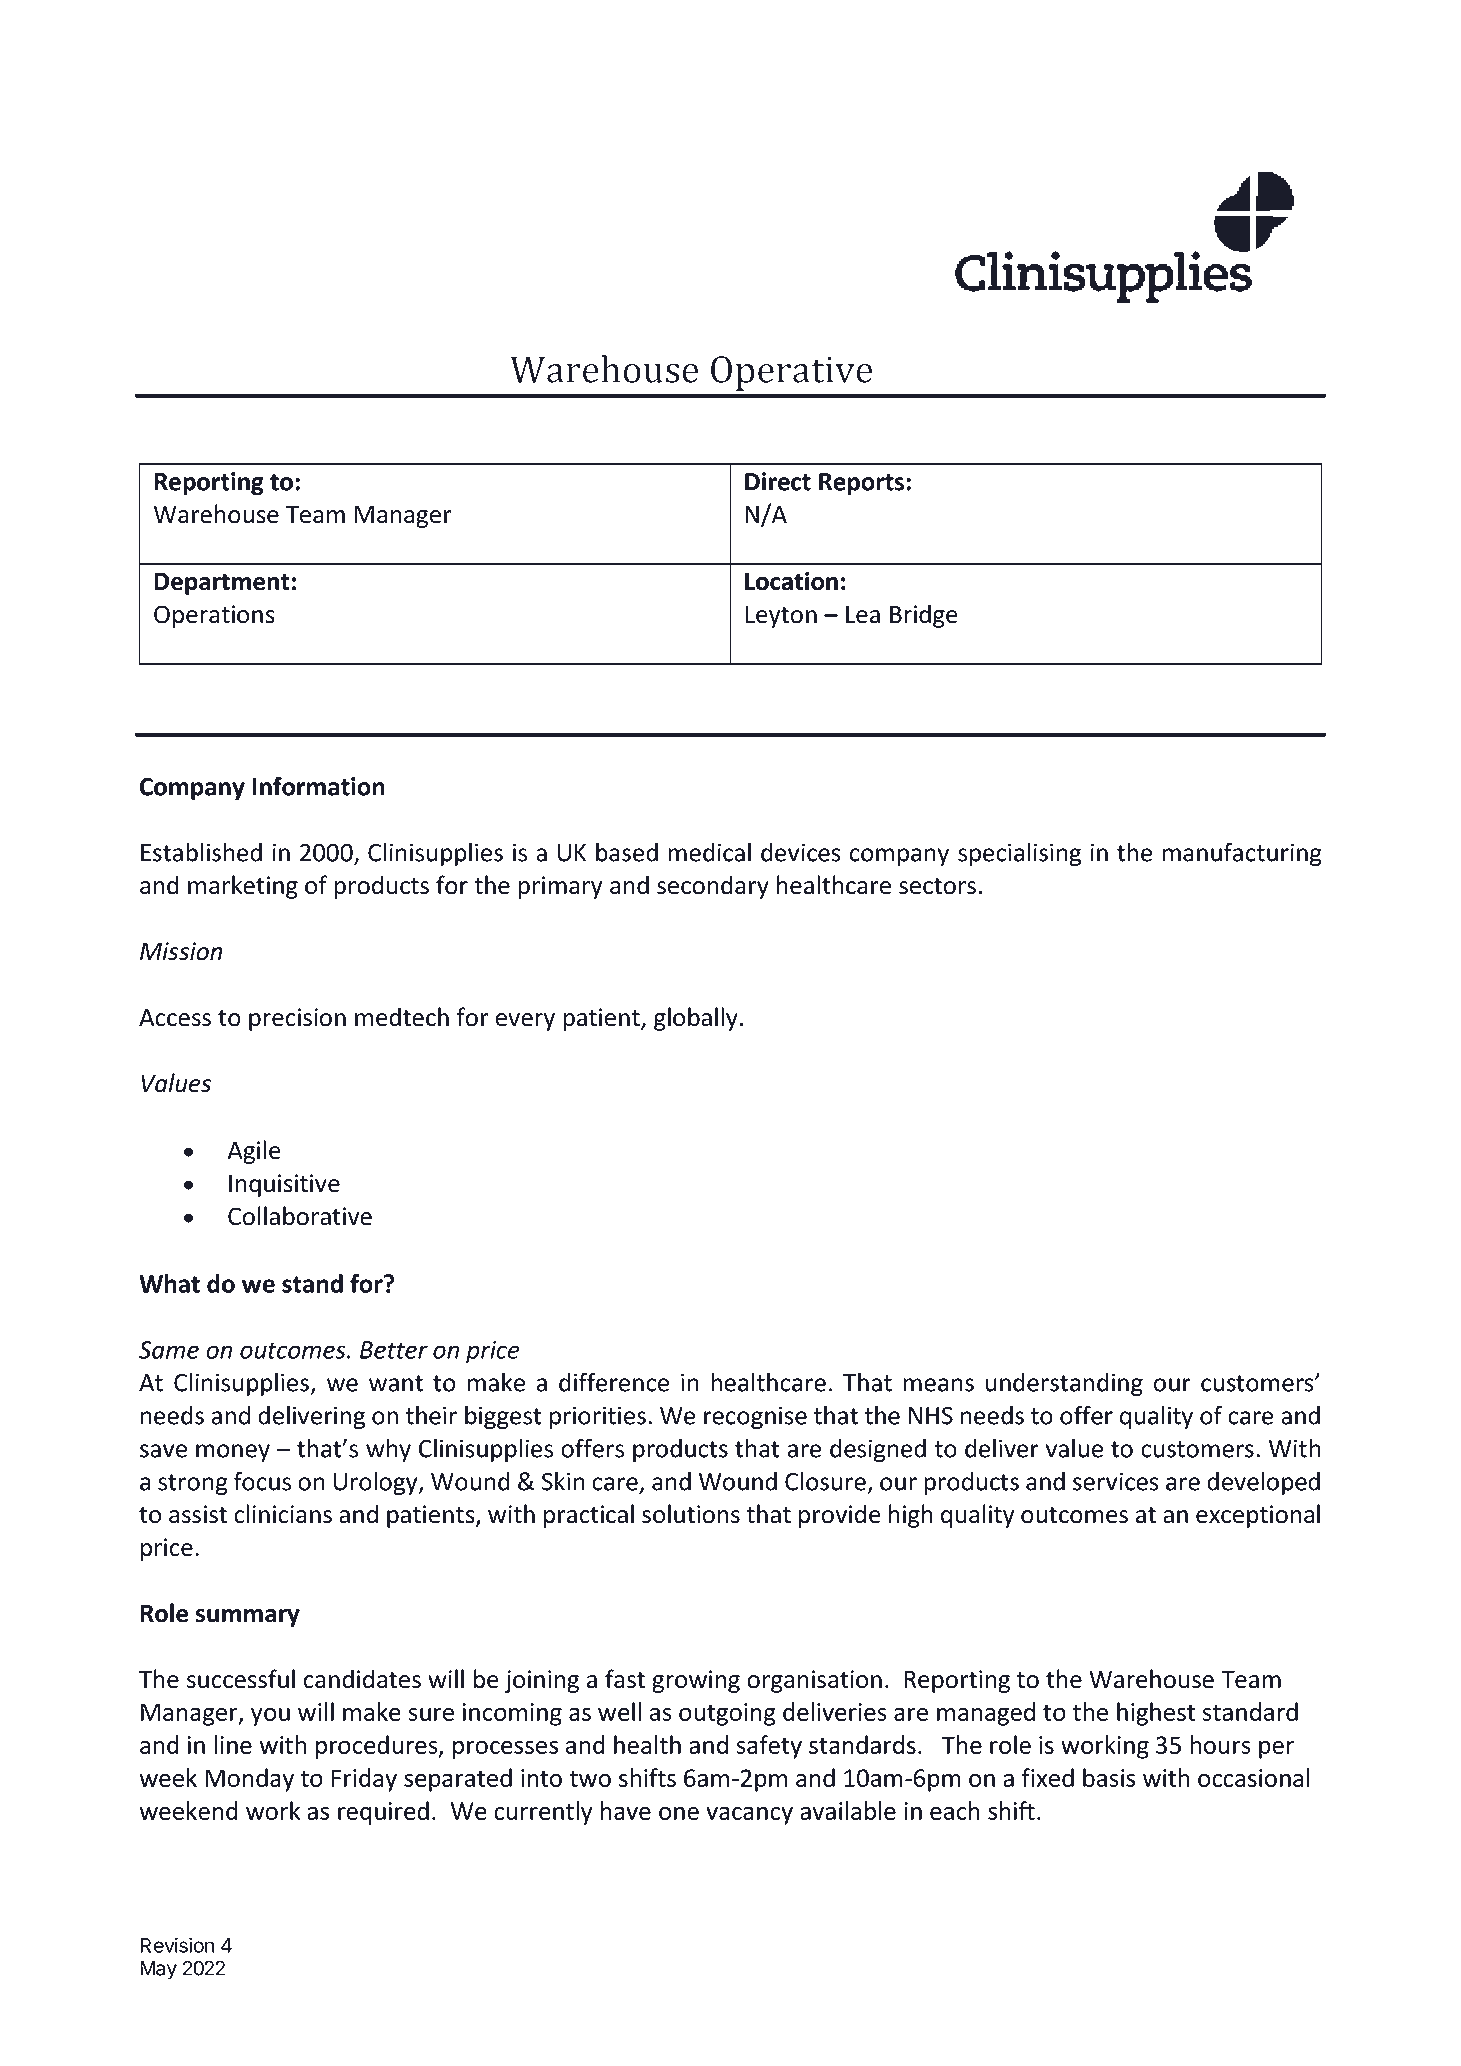 The height and width of the screenshot is (2066, 1461). What do you see at coordinates (696, 1019) in the screenshot?
I see `globally` at bounding box center [696, 1019].
